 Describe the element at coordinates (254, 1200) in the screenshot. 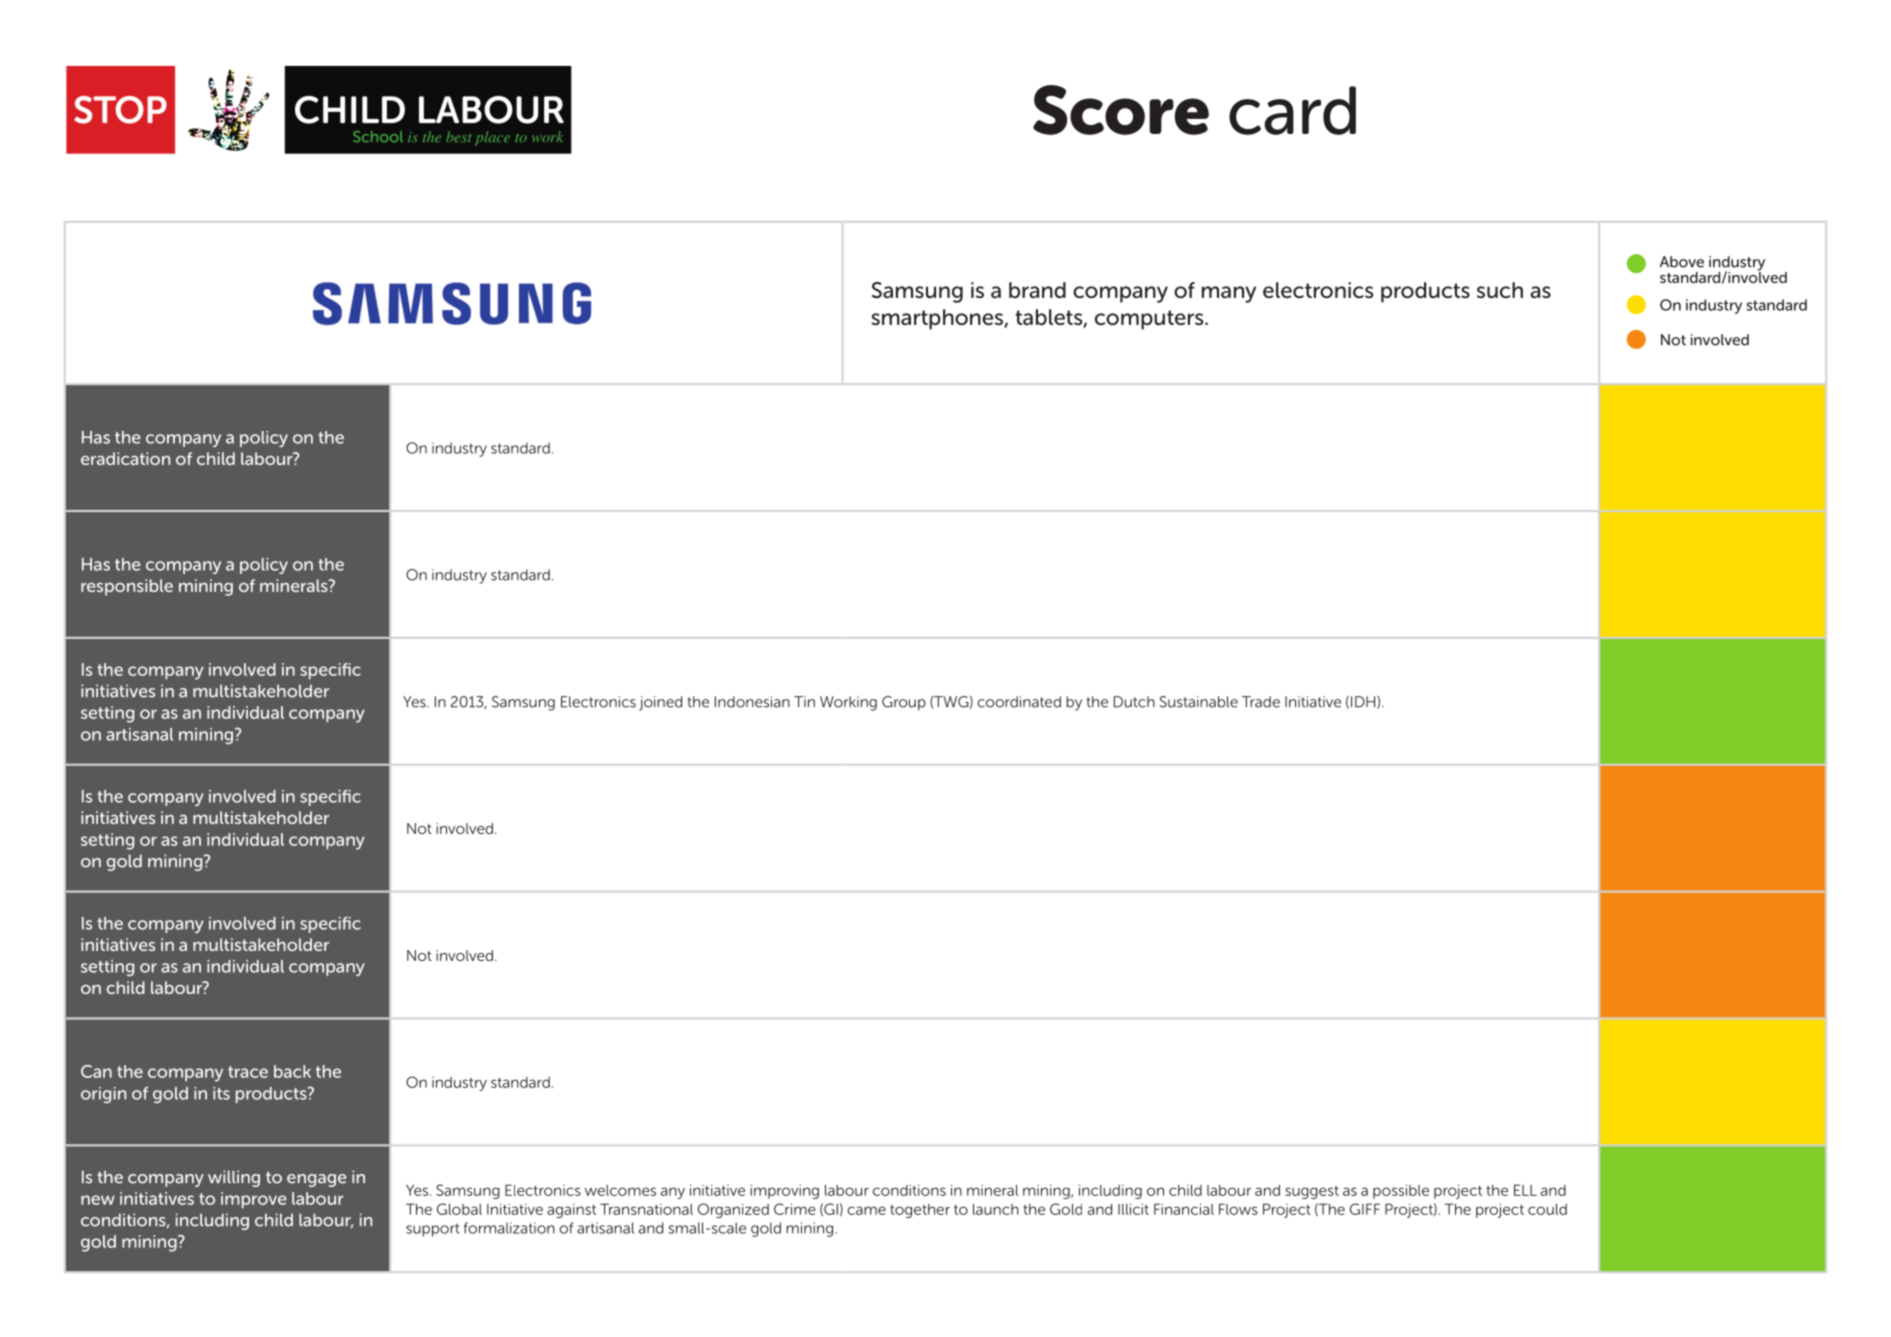

I see `improve` at that location.
